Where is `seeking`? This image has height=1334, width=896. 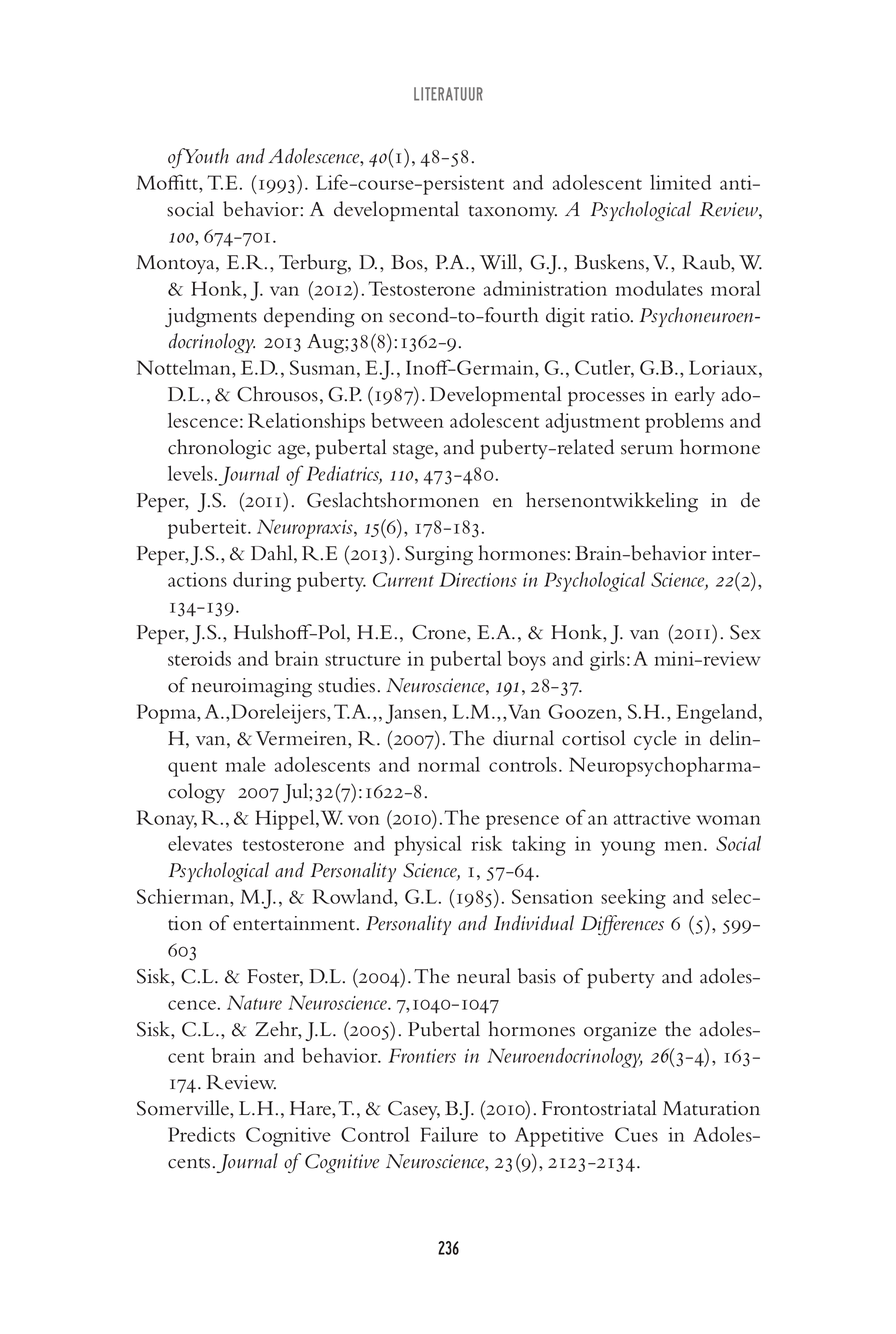 seeking is located at coordinates (633, 899).
